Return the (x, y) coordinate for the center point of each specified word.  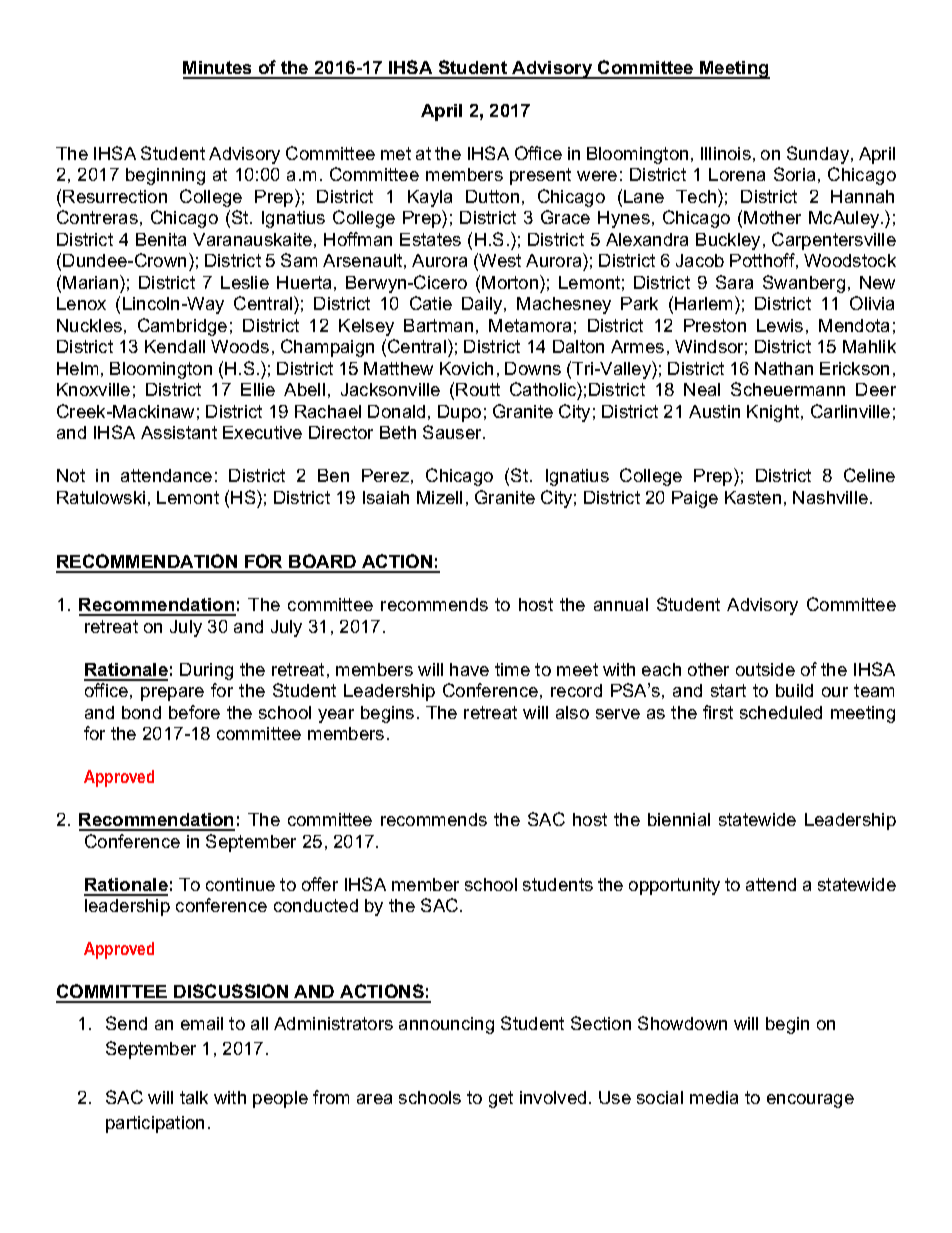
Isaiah (386, 497)
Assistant (179, 432)
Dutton (492, 196)
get (501, 1099)
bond (141, 712)
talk (194, 1097)
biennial (679, 819)
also (572, 712)
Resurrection (115, 196)
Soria (794, 174)
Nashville (830, 497)
